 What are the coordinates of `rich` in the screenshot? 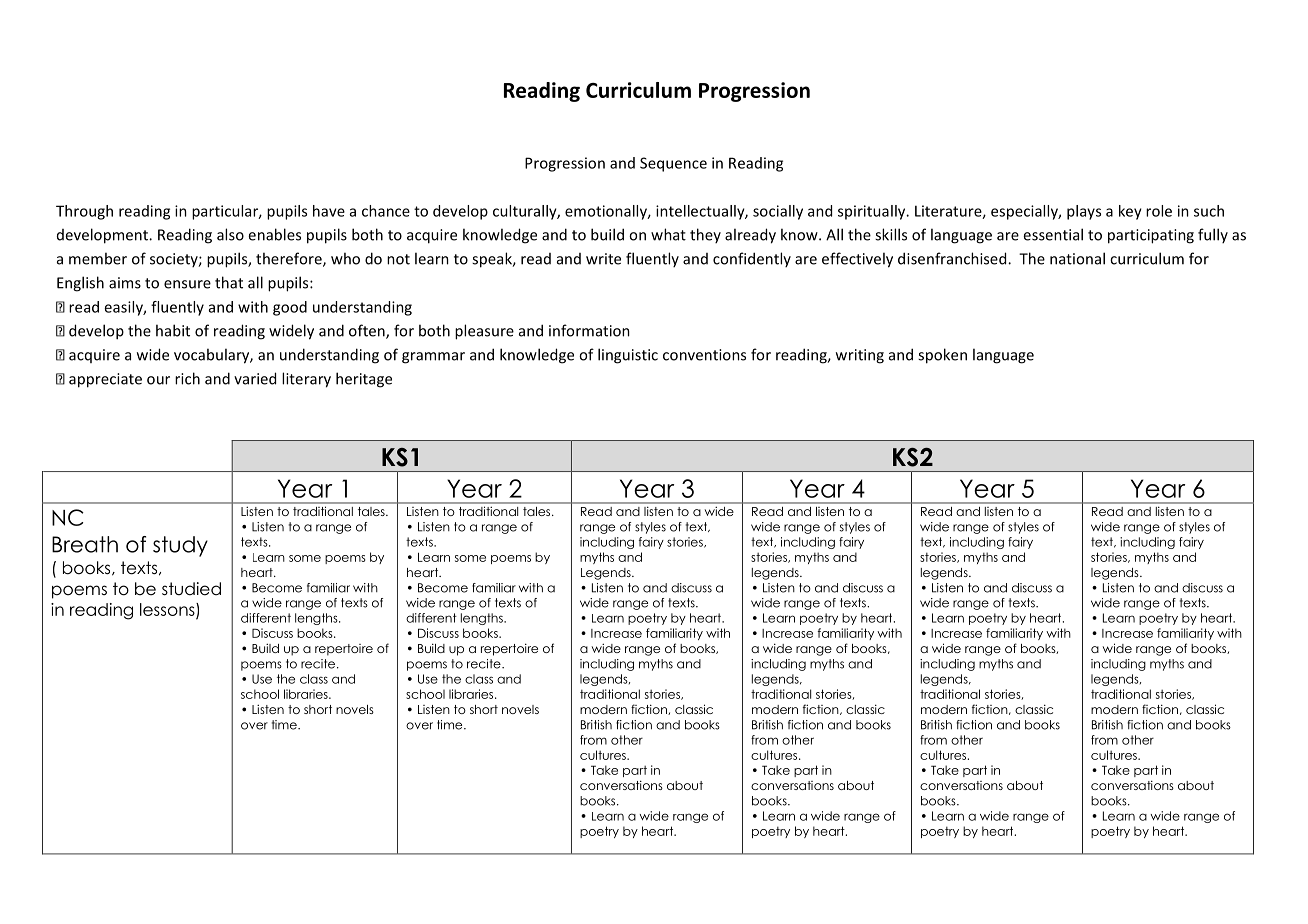 It's located at (187, 378).
